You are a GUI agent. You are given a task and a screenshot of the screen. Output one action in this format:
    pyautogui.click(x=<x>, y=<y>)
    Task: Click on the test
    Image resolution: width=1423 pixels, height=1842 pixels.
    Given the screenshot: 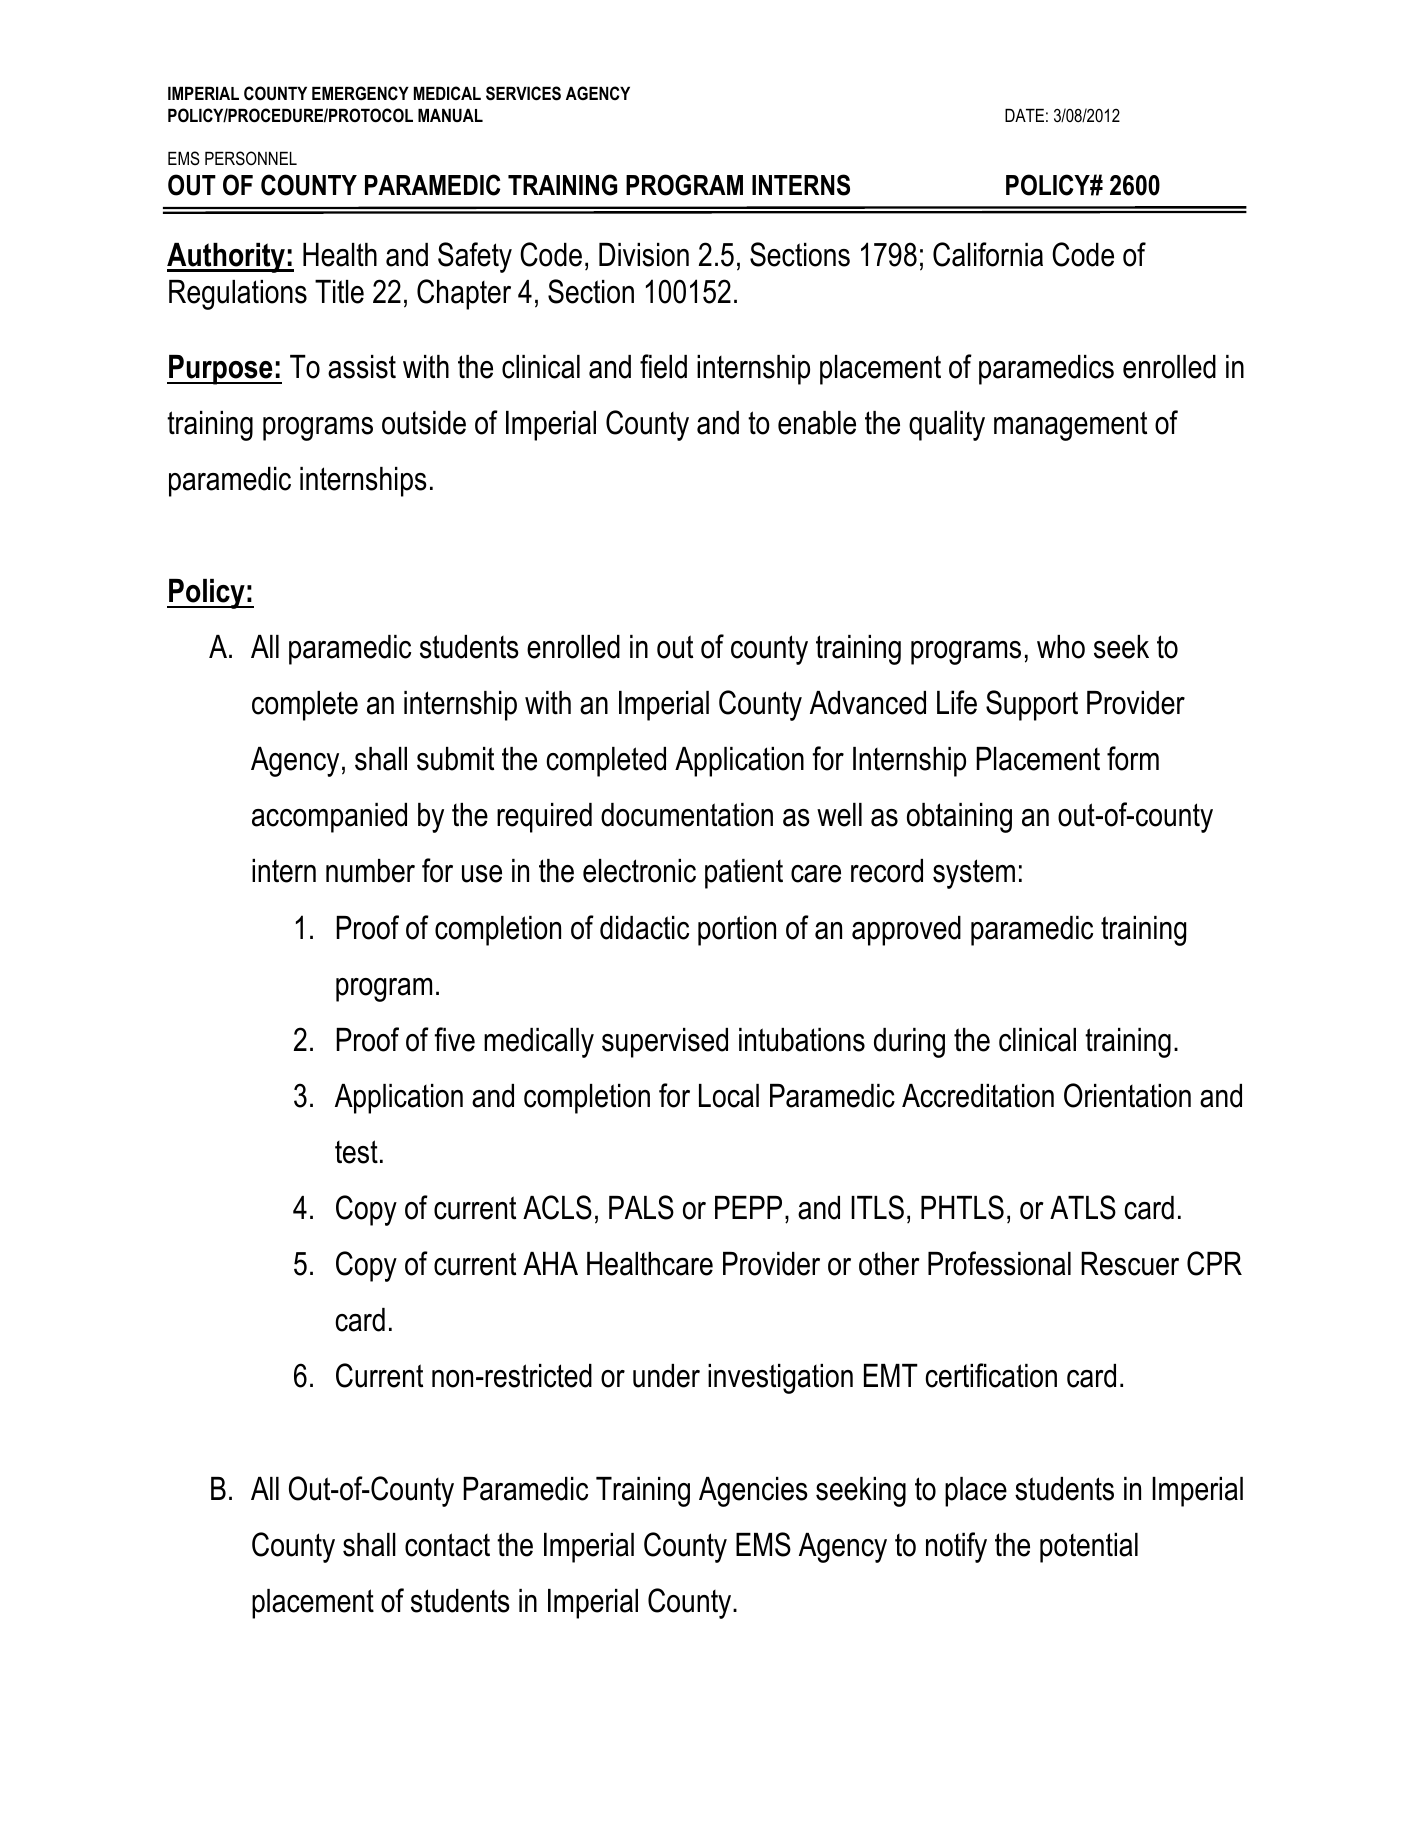 What is the action you would take?
    pyautogui.click(x=356, y=1152)
